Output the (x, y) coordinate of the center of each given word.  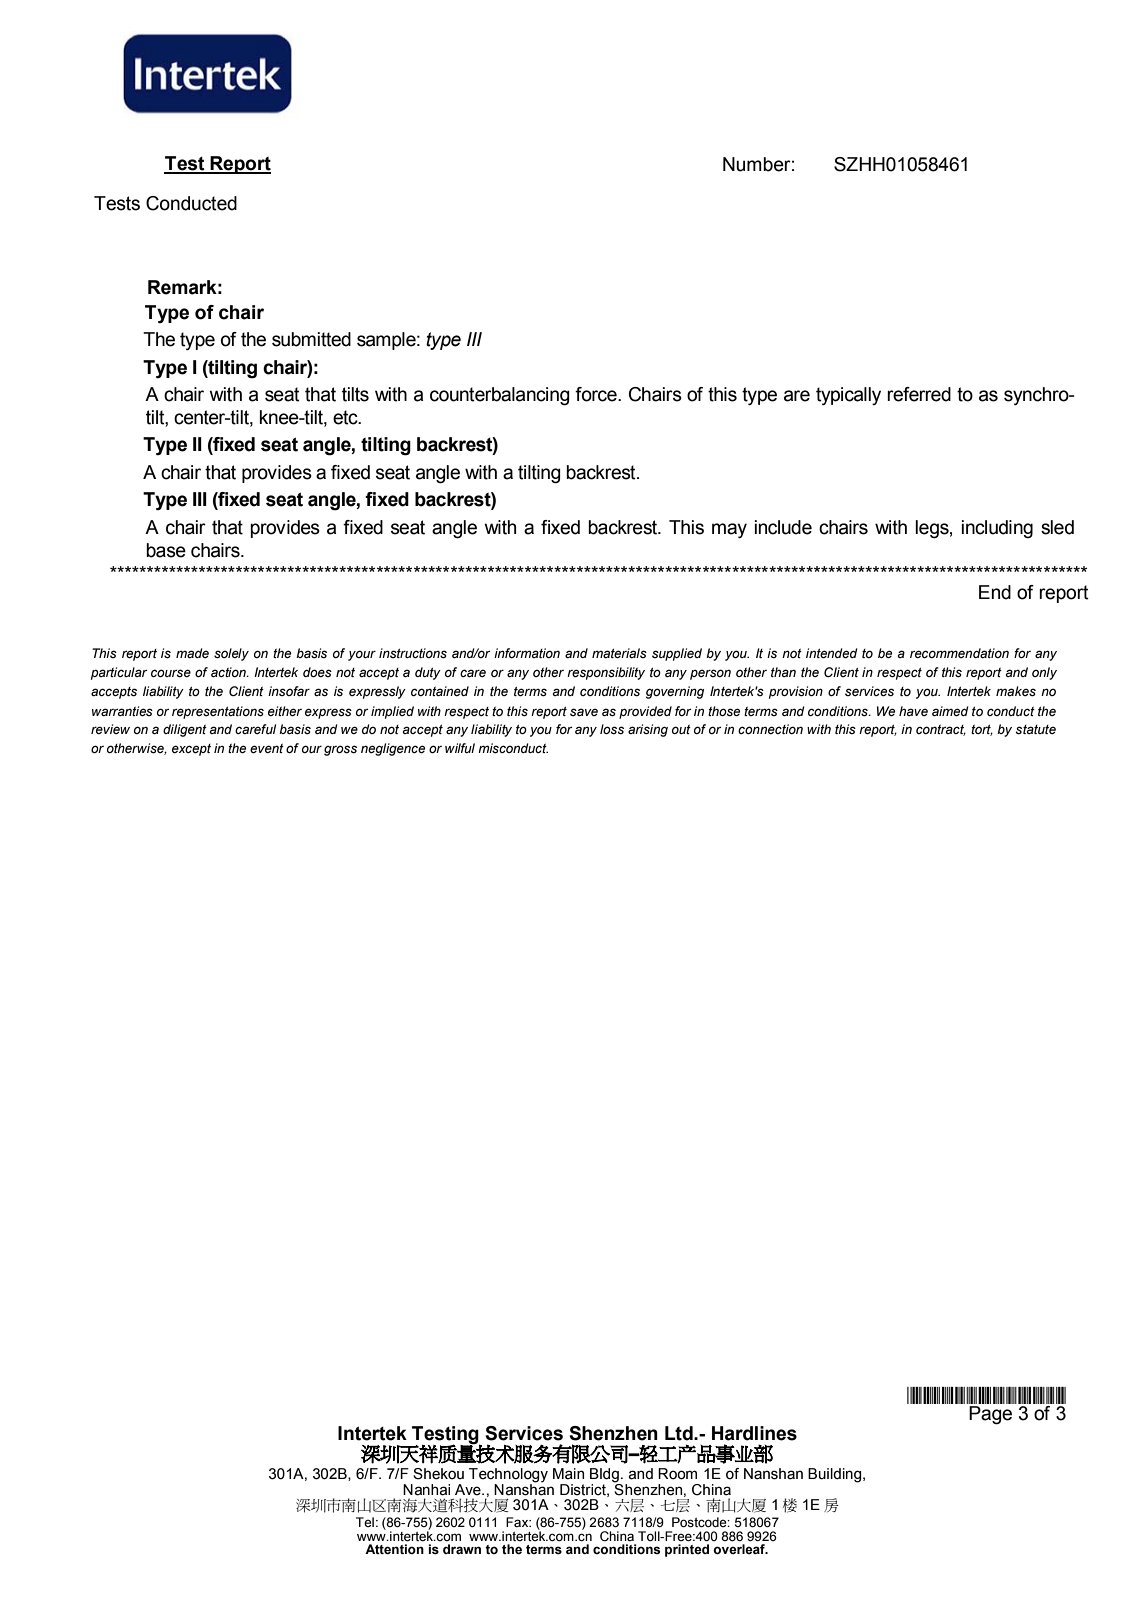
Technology (508, 1475)
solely (231, 654)
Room (677, 1474)
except (191, 750)
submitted (311, 339)
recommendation (959, 653)
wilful (460, 748)
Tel (365, 1522)
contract (941, 730)
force (597, 394)
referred (919, 394)
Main (568, 1474)
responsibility (606, 673)
